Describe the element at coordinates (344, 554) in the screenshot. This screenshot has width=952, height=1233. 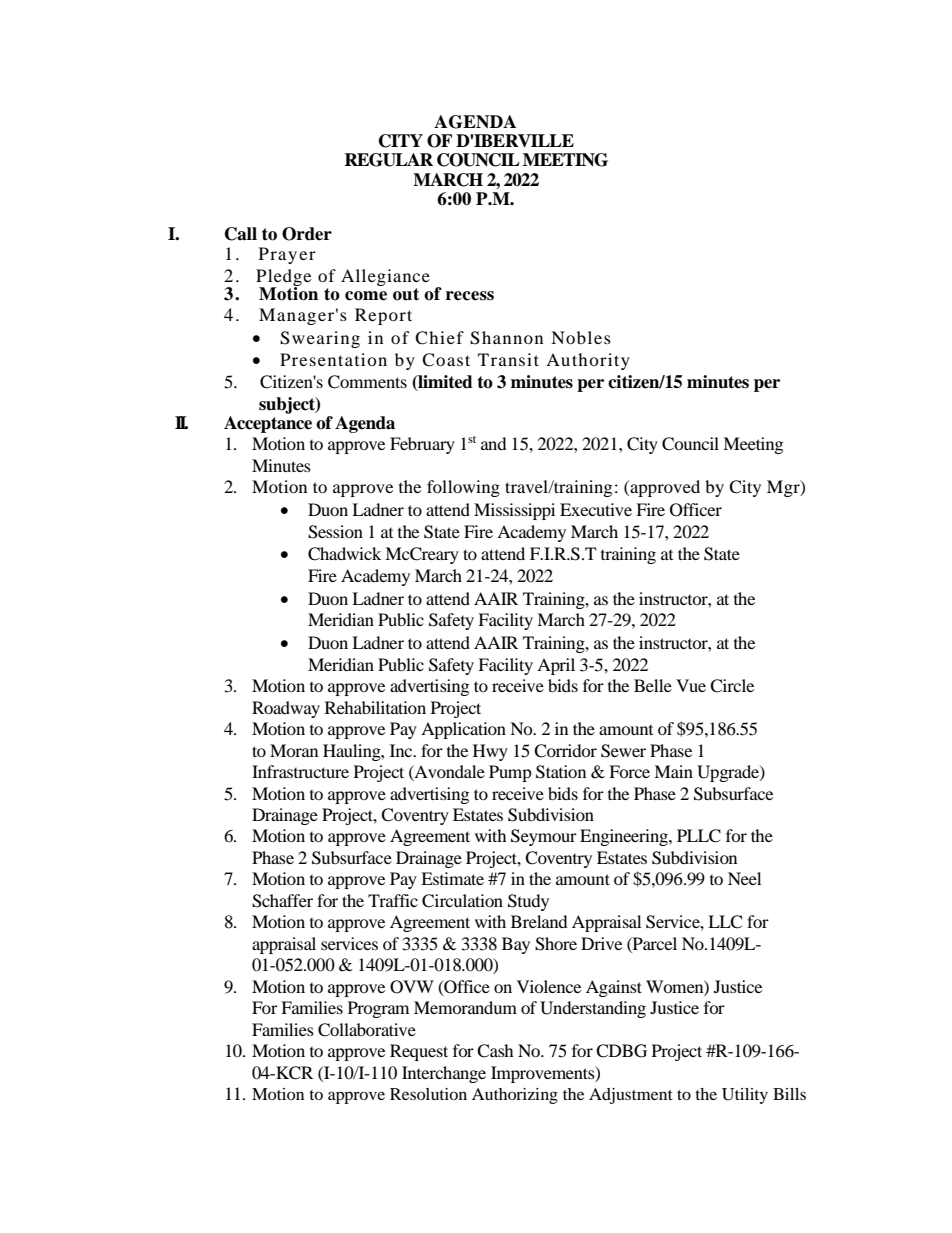
I see `Chadwick` at that location.
